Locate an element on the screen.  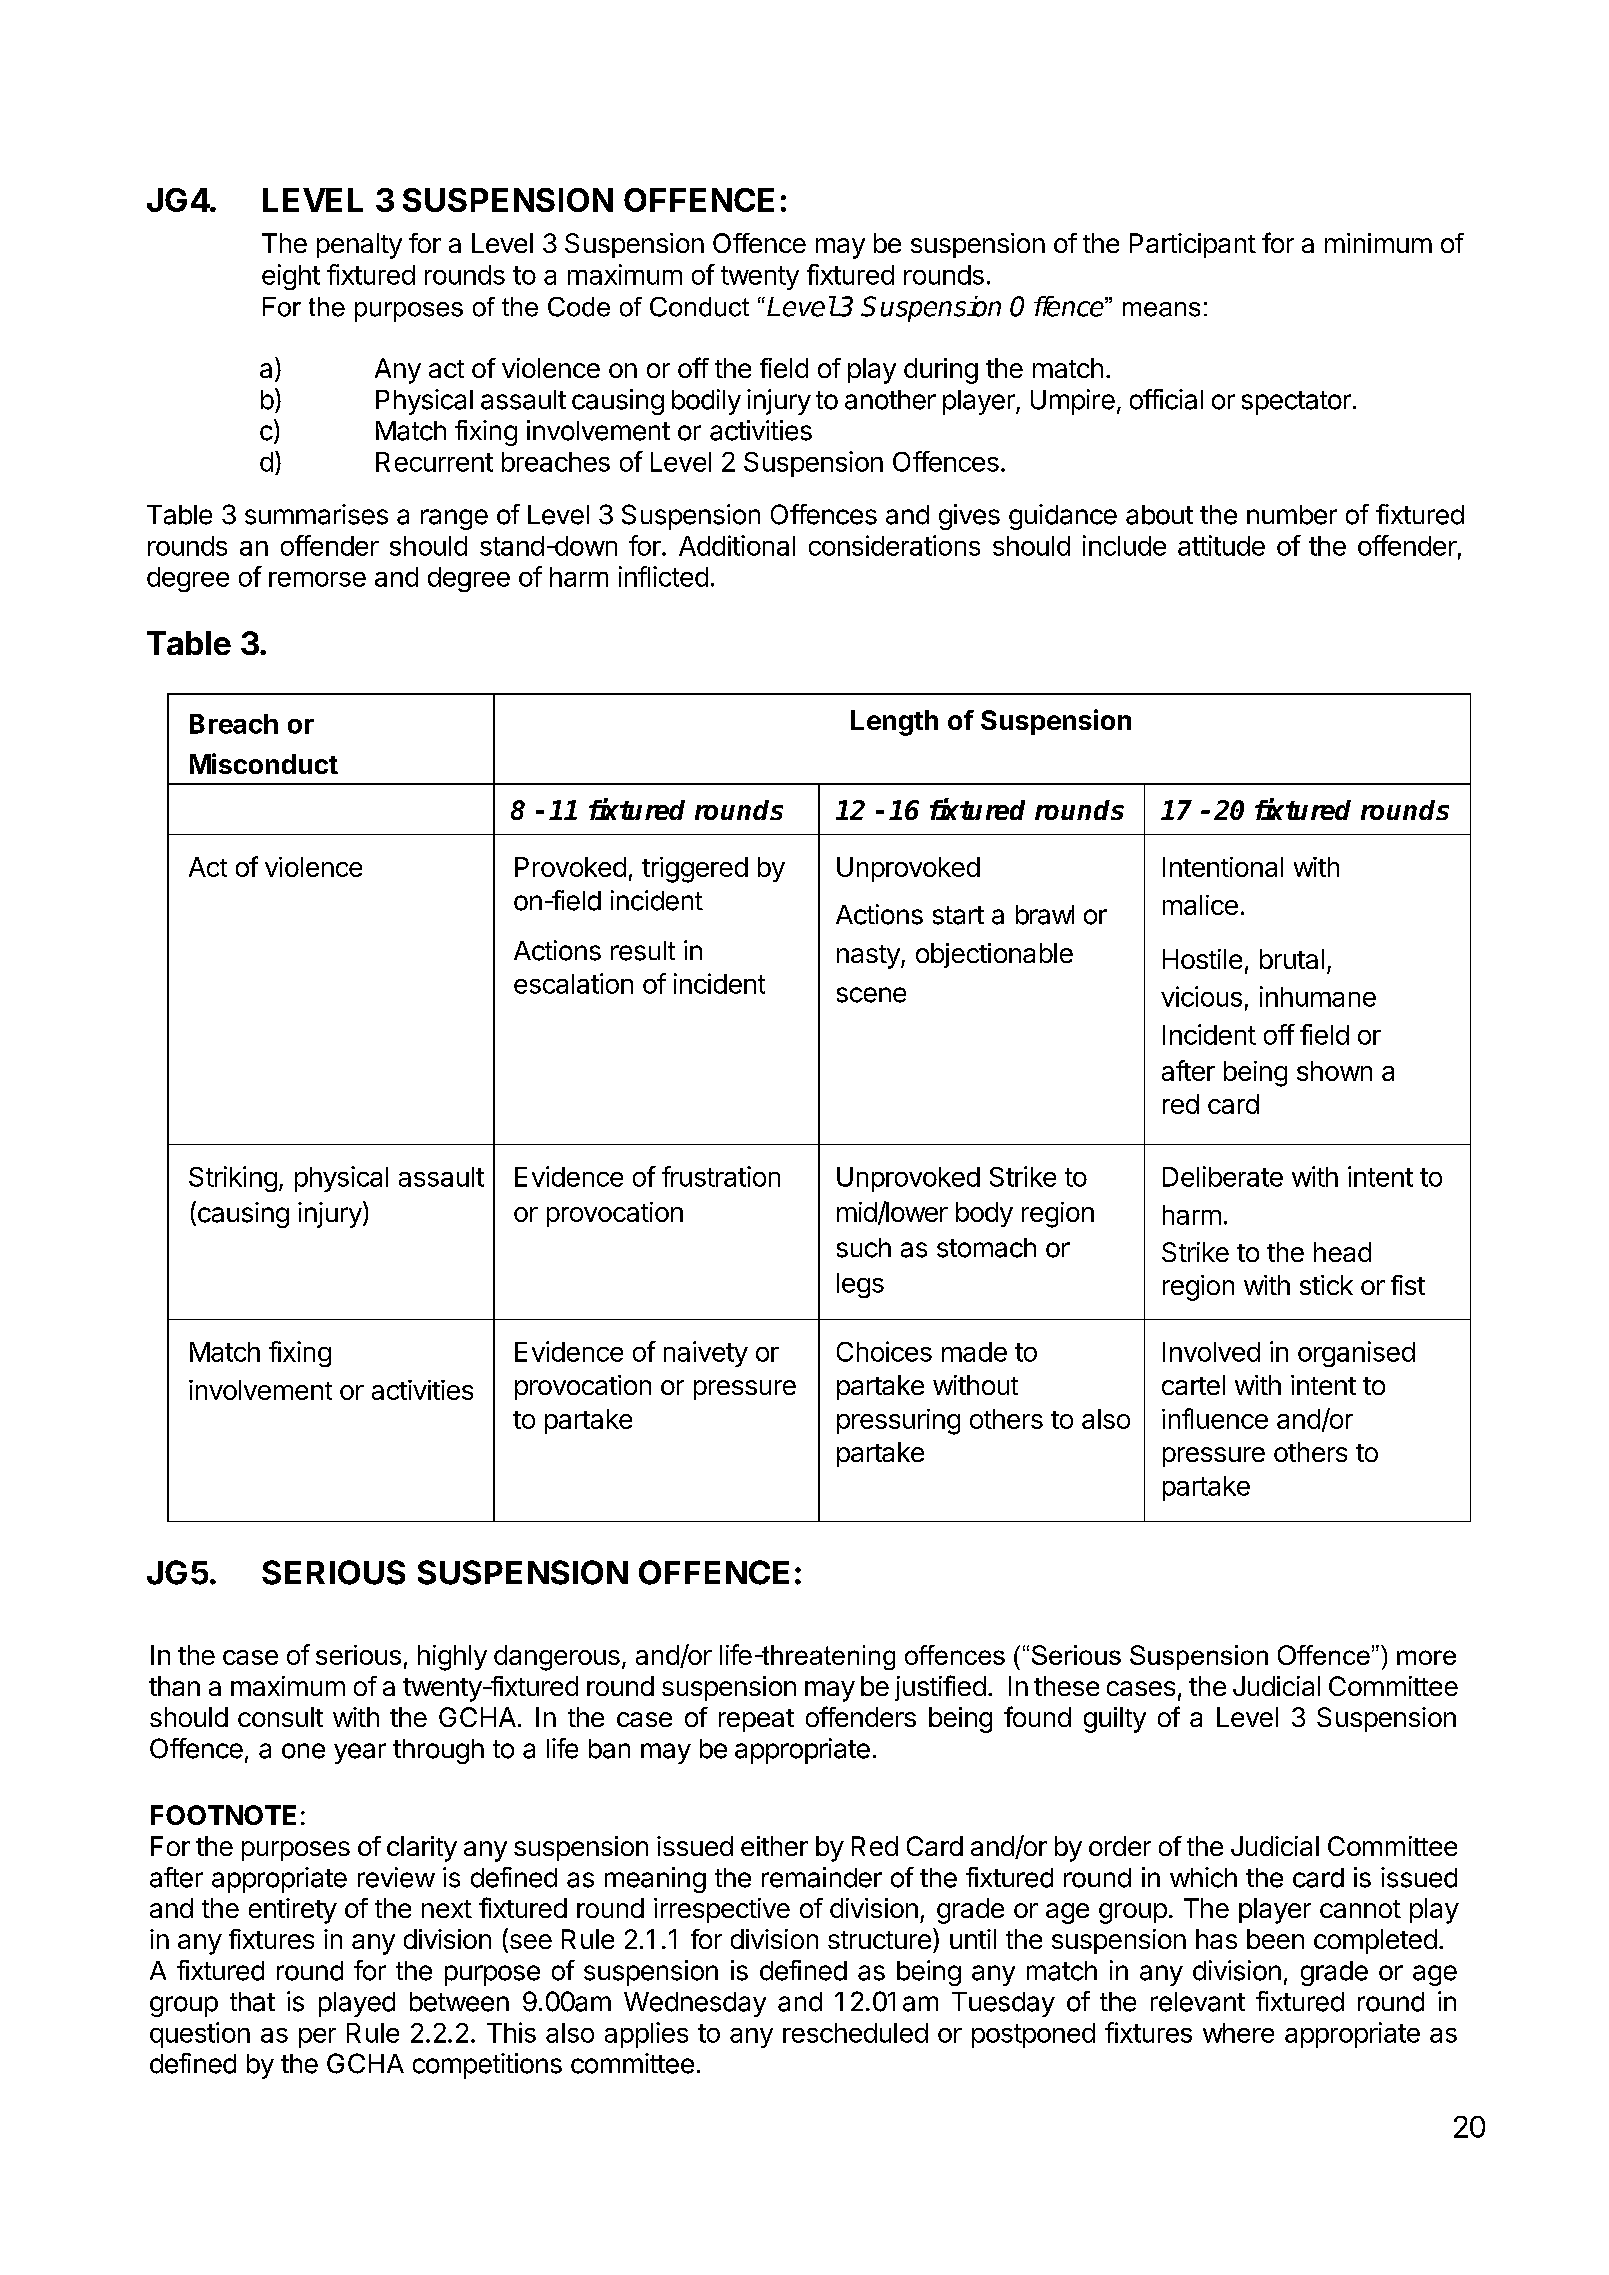
eight is located at coordinates (291, 277).
